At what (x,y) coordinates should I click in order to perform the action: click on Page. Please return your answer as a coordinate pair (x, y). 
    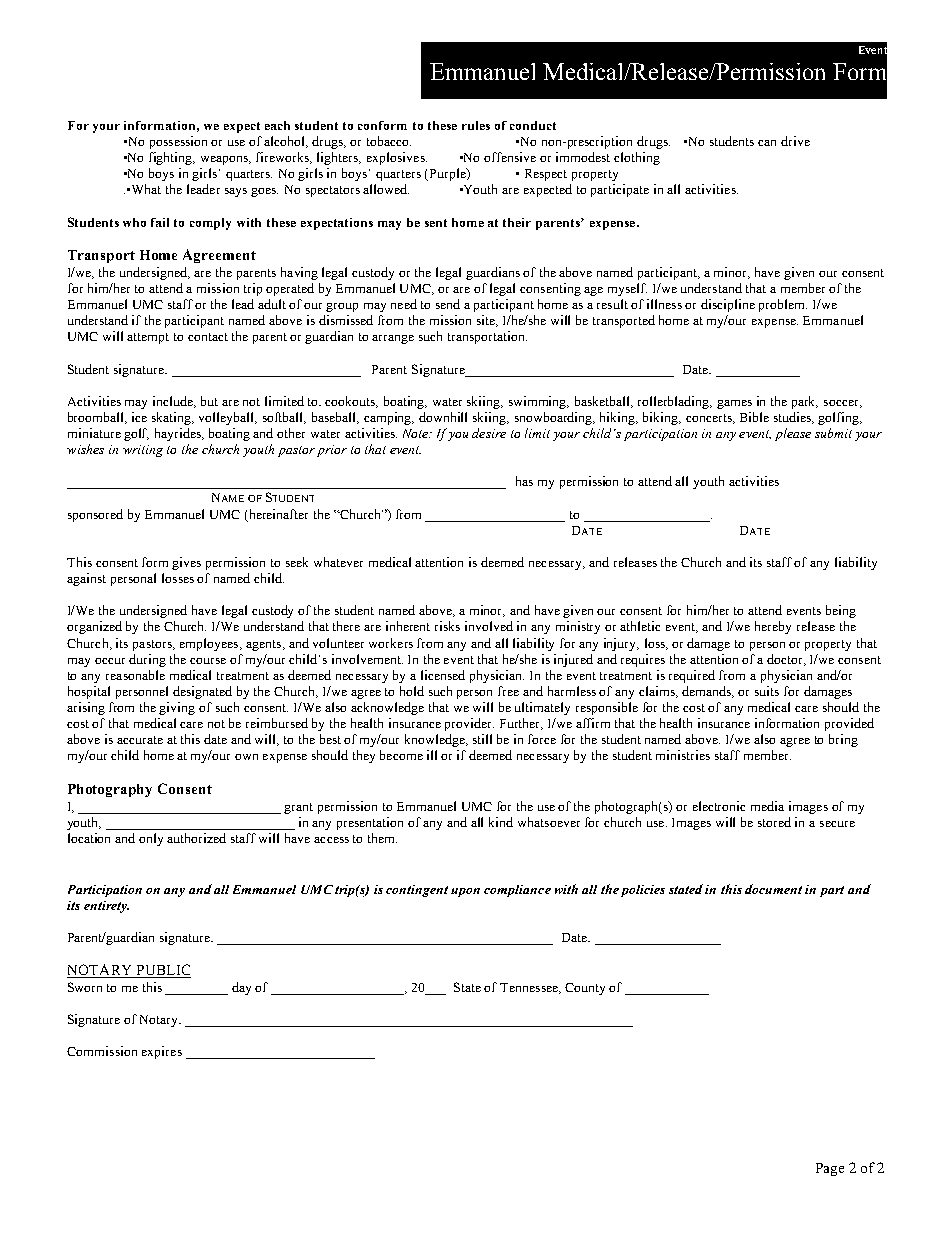
    Looking at the image, I should click on (830, 1169).
